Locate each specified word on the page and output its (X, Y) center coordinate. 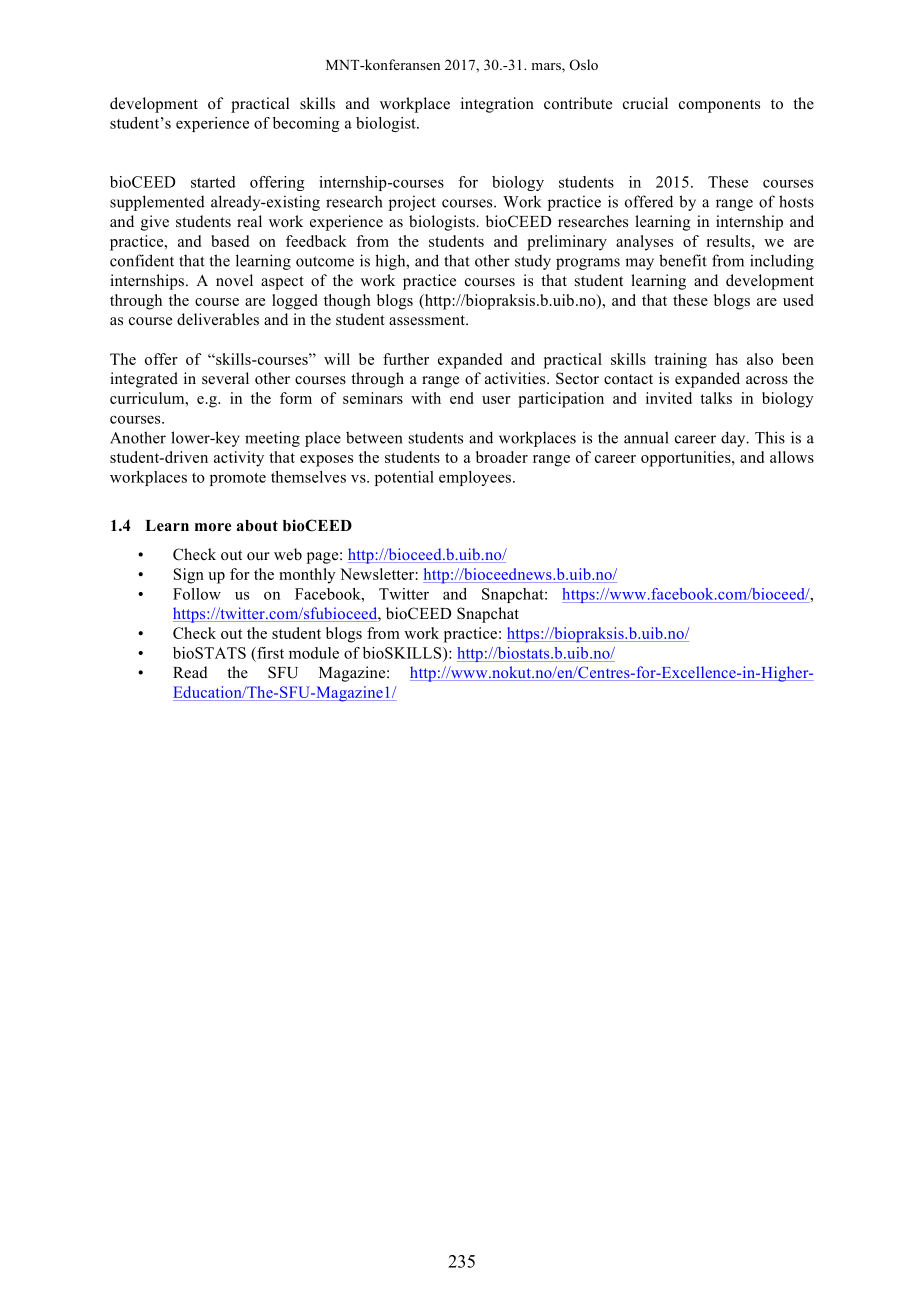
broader (502, 457)
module (314, 653)
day (734, 439)
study (533, 262)
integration (497, 105)
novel (234, 280)
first (269, 653)
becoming (306, 124)
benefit (683, 260)
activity (239, 459)
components (719, 106)
